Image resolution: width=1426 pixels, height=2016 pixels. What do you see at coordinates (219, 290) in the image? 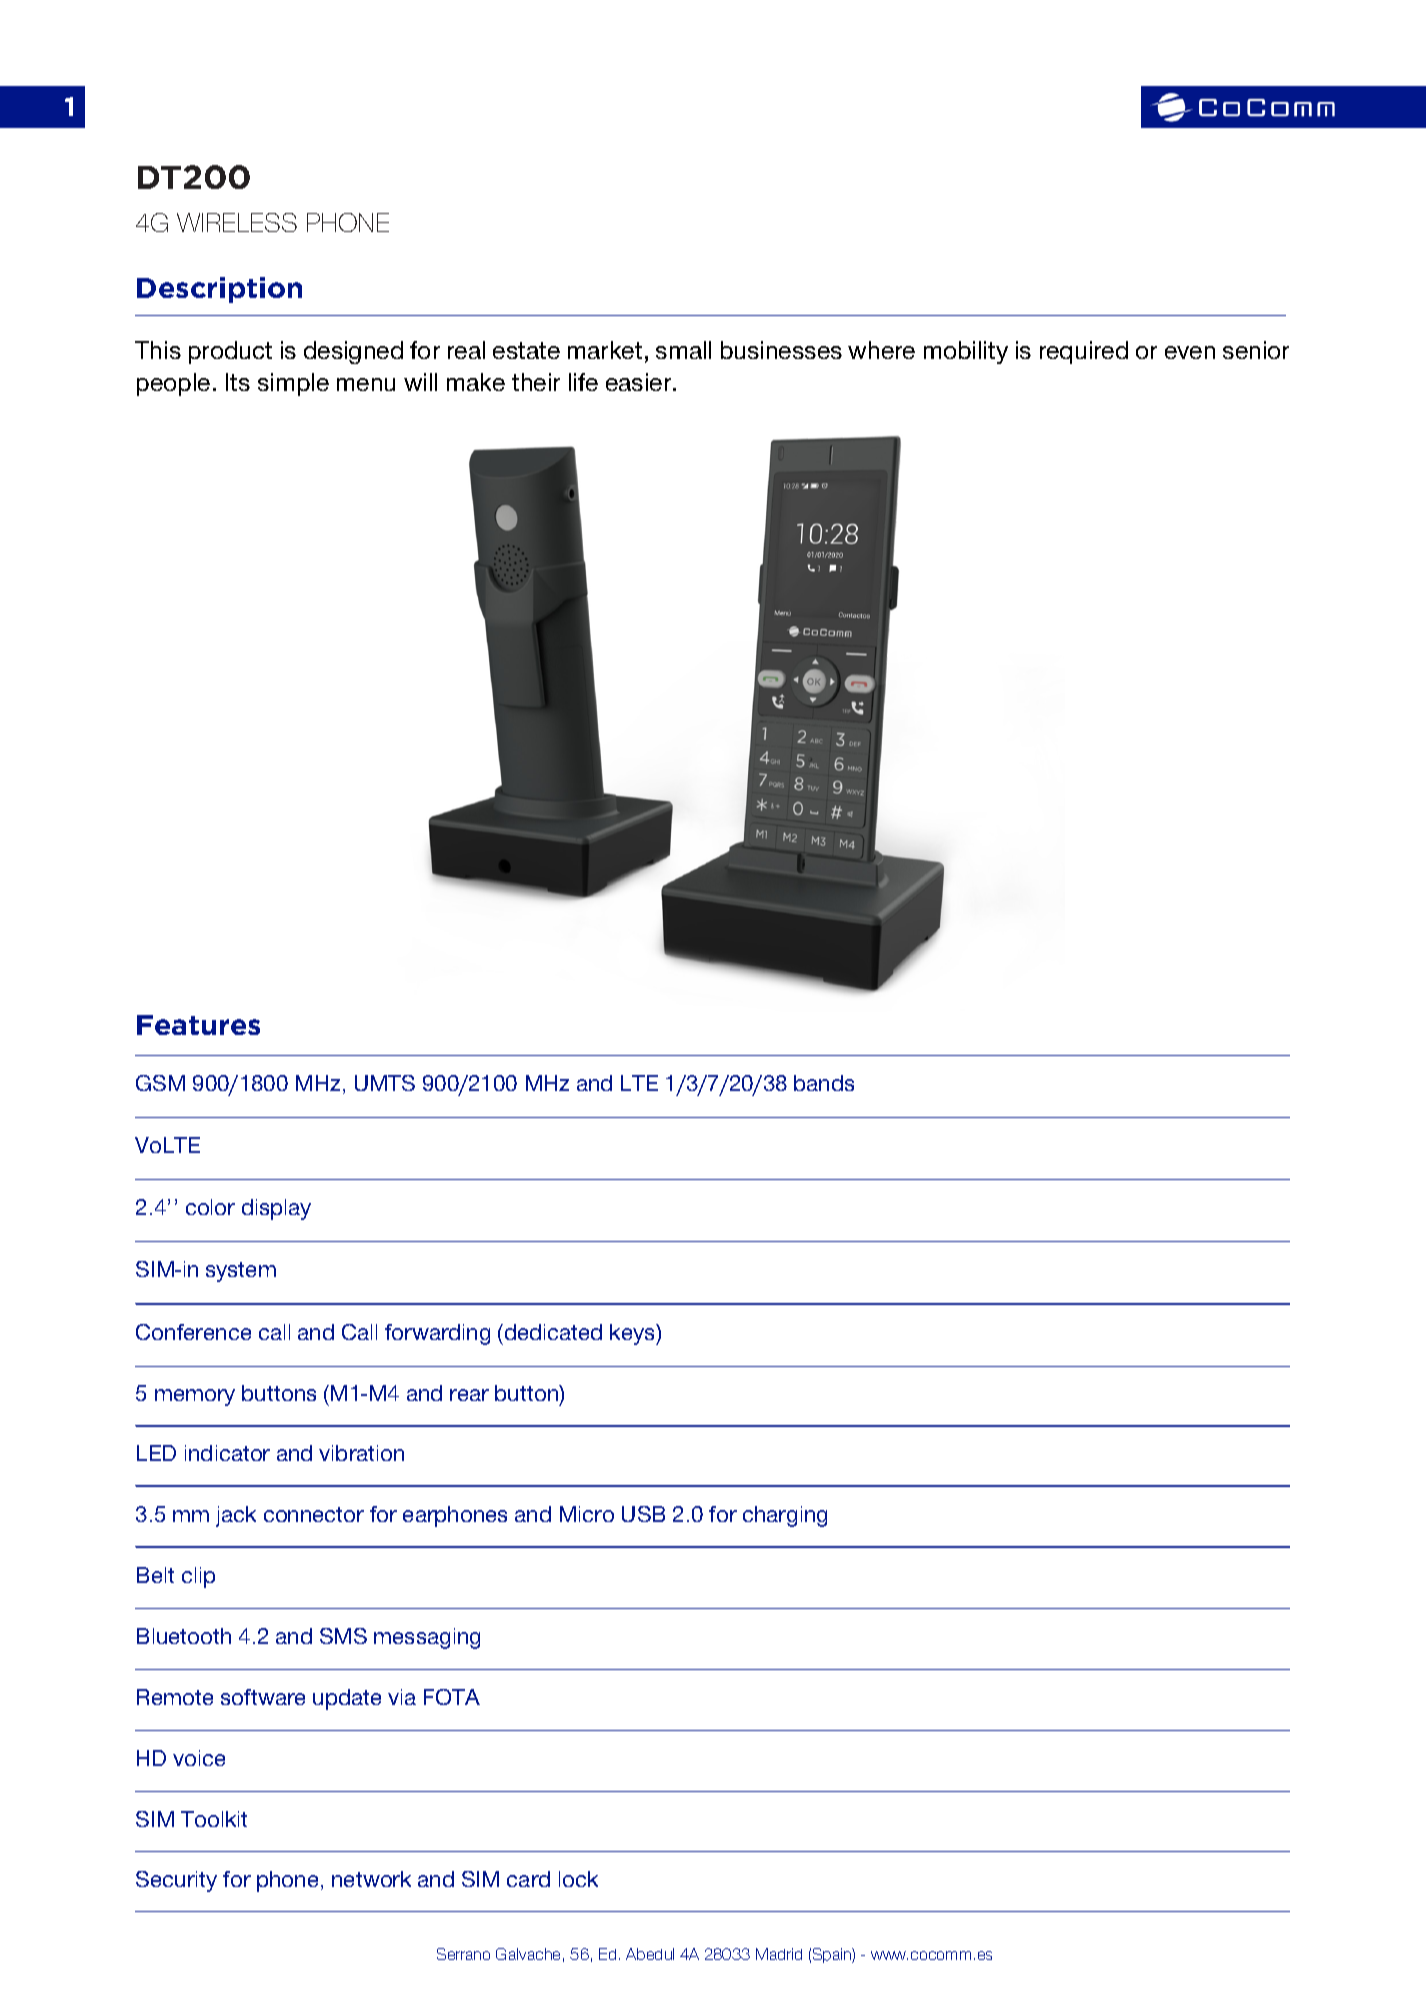
I see `Description` at bounding box center [219, 290].
